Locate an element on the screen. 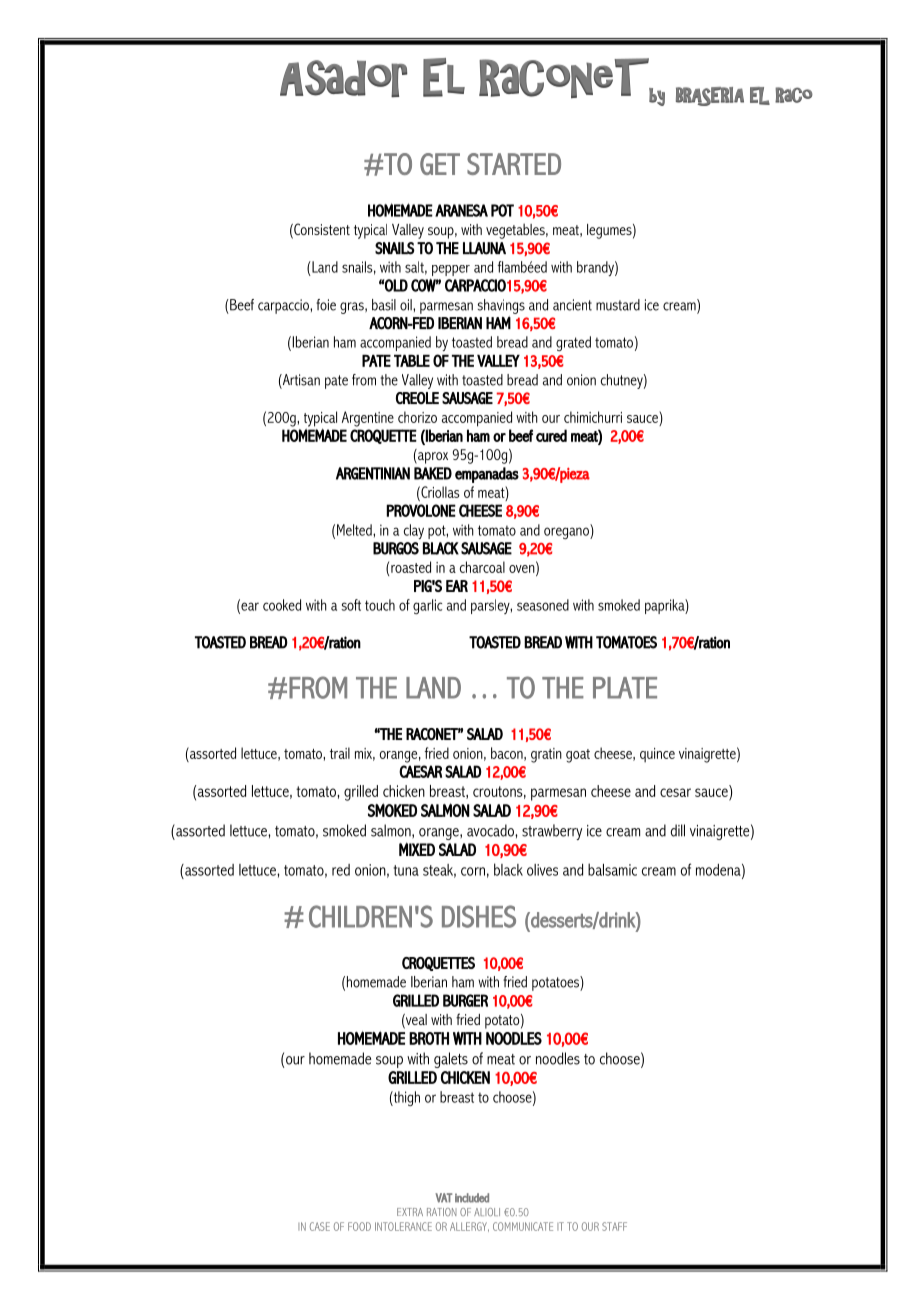  included is located at coordinates (472, 1198).
